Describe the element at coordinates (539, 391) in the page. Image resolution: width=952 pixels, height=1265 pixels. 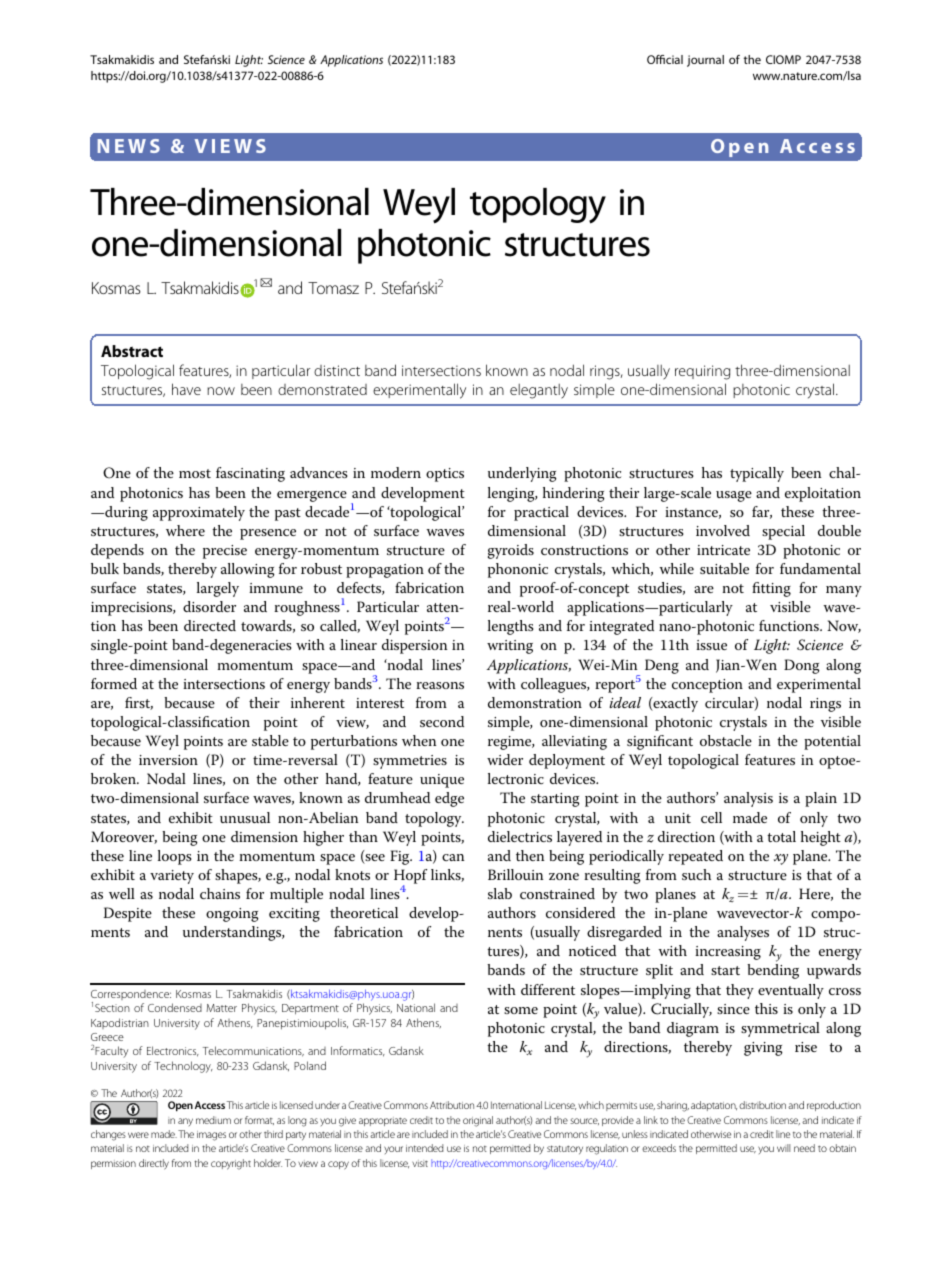
I see `elegantly` at that location.
